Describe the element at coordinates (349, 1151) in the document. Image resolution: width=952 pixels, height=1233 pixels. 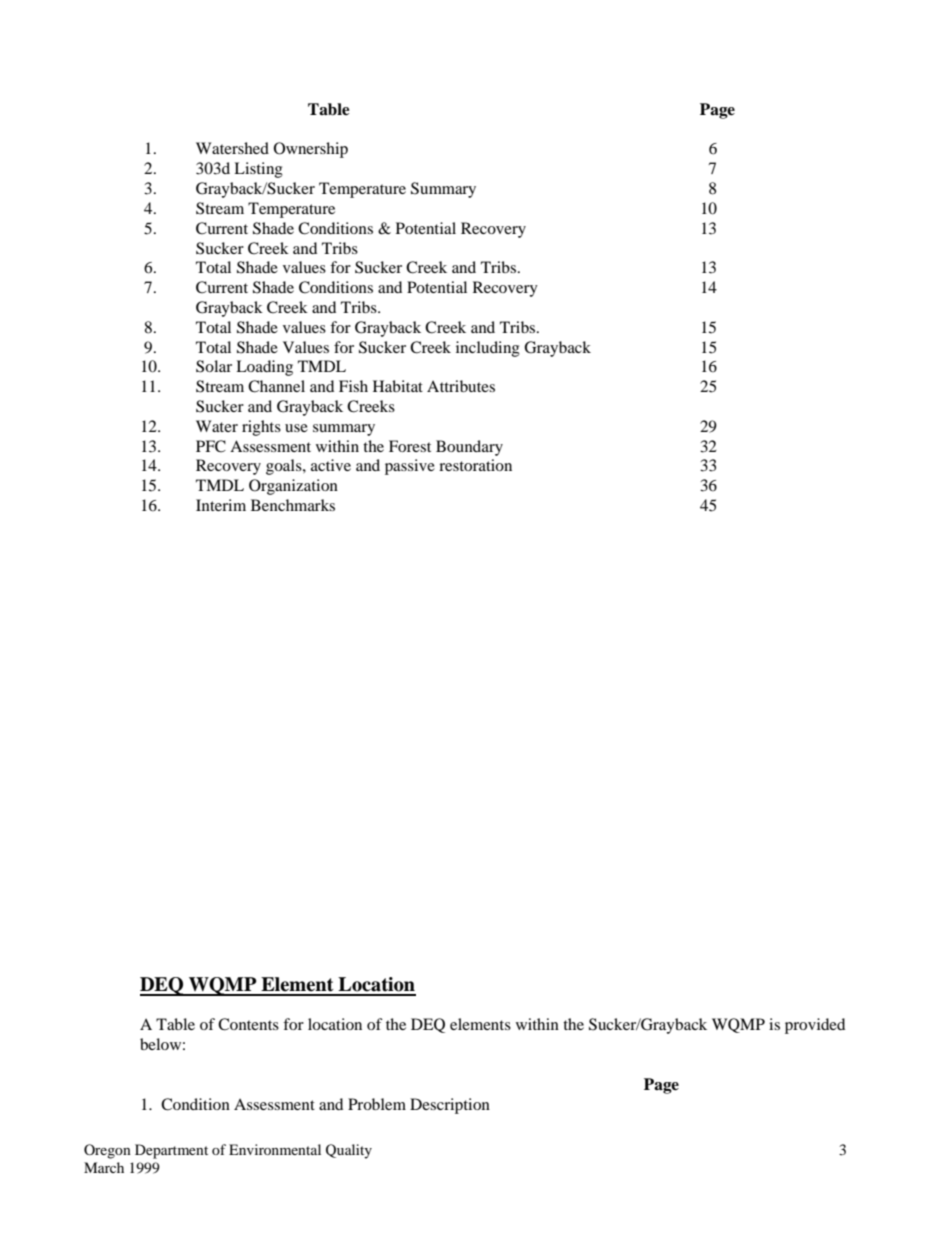
I see `Quality` at that location.
